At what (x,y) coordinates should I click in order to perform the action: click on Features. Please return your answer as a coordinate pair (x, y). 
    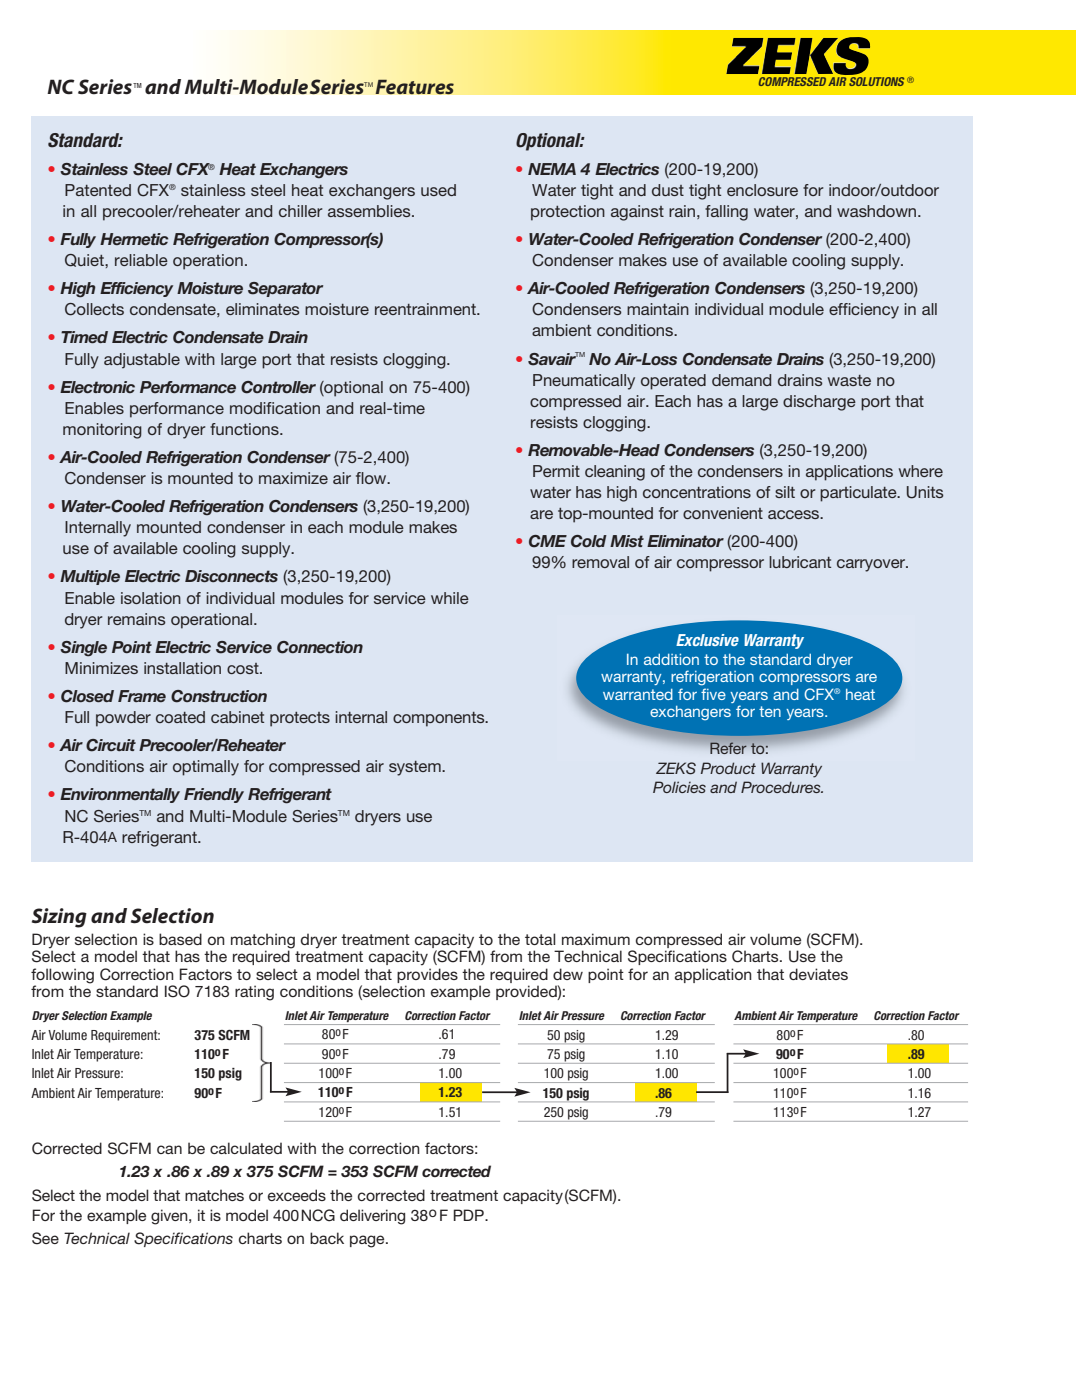
    Looking at the image, I should click on (414, 87).
